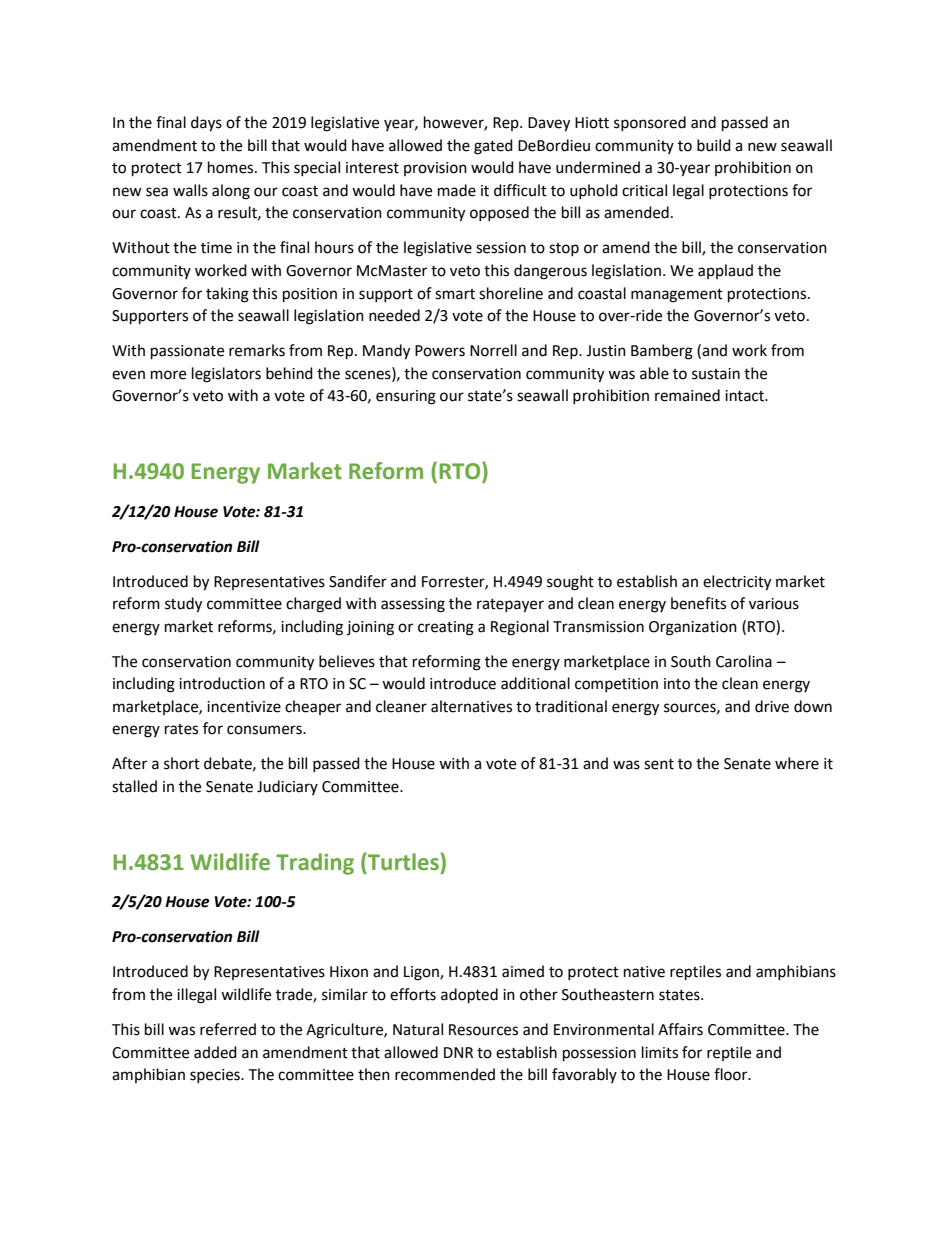 This screenshot has width=952, height=1233. I want to click on where, so click(797, 763).
